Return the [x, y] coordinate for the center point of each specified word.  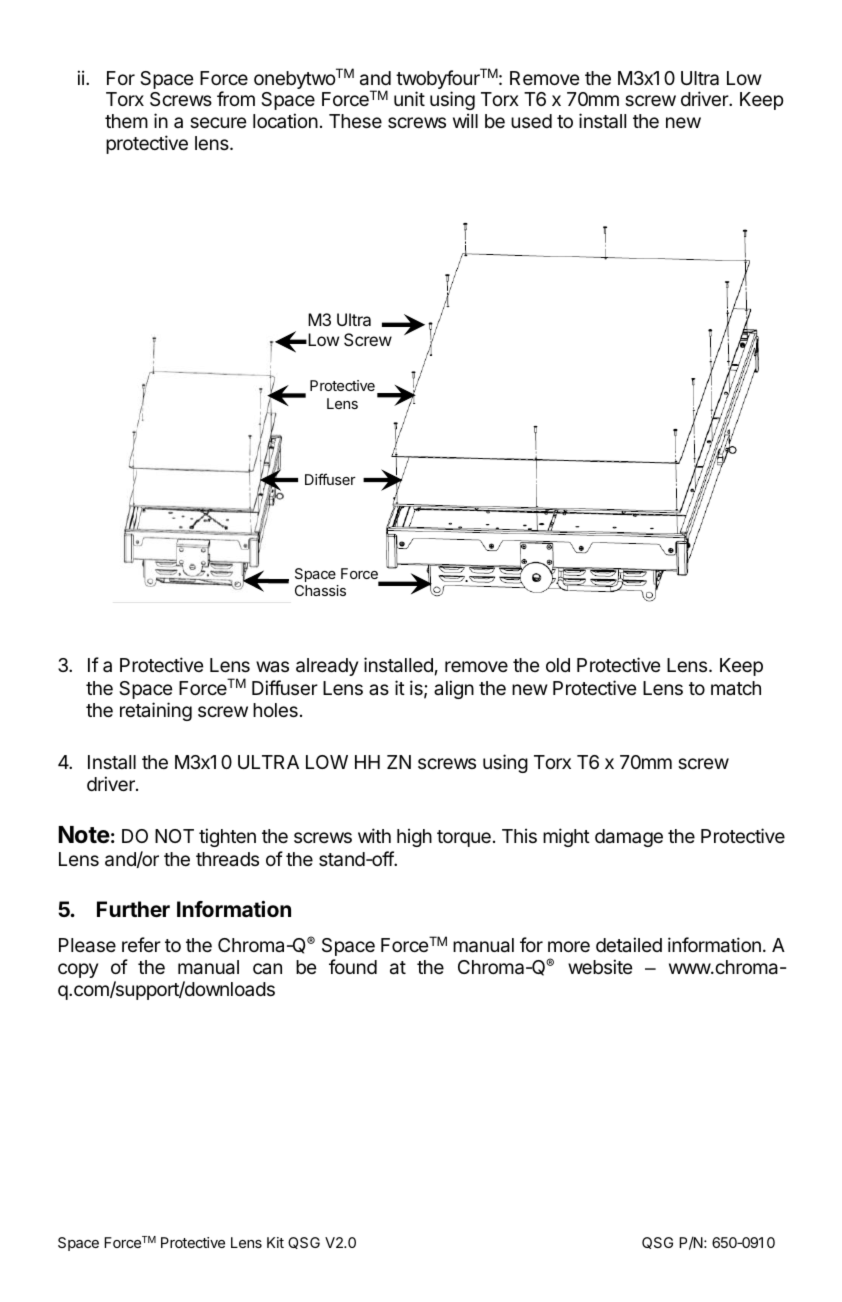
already [327, 667]
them [126, 121]
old [558, 665]
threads [227, 859]
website [600, 966]
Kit [275, 1242]
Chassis [320, 590]
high [414, 837]
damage [629, 838]
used [531, 121]
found [353, 966]
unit [409, 98]
